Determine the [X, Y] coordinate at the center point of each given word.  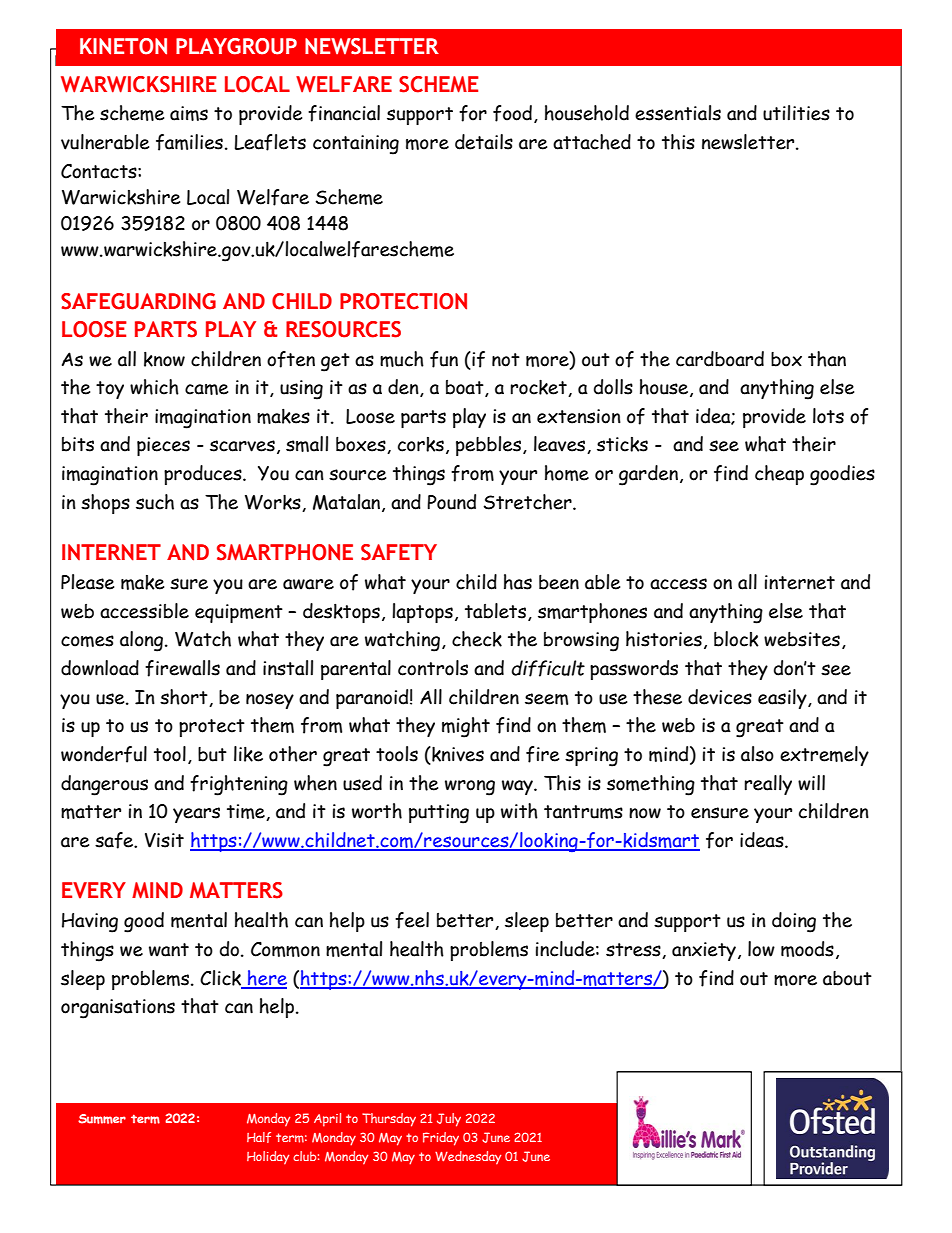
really [768, 785]
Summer [102, 1119]
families [189, 142]
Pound [451, 502]
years [196, 815]
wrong [470, 788]
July [449, 1120]
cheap [779, 475]
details [484, 142]
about [847, 978]
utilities [796, 113]
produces [204, 475]
